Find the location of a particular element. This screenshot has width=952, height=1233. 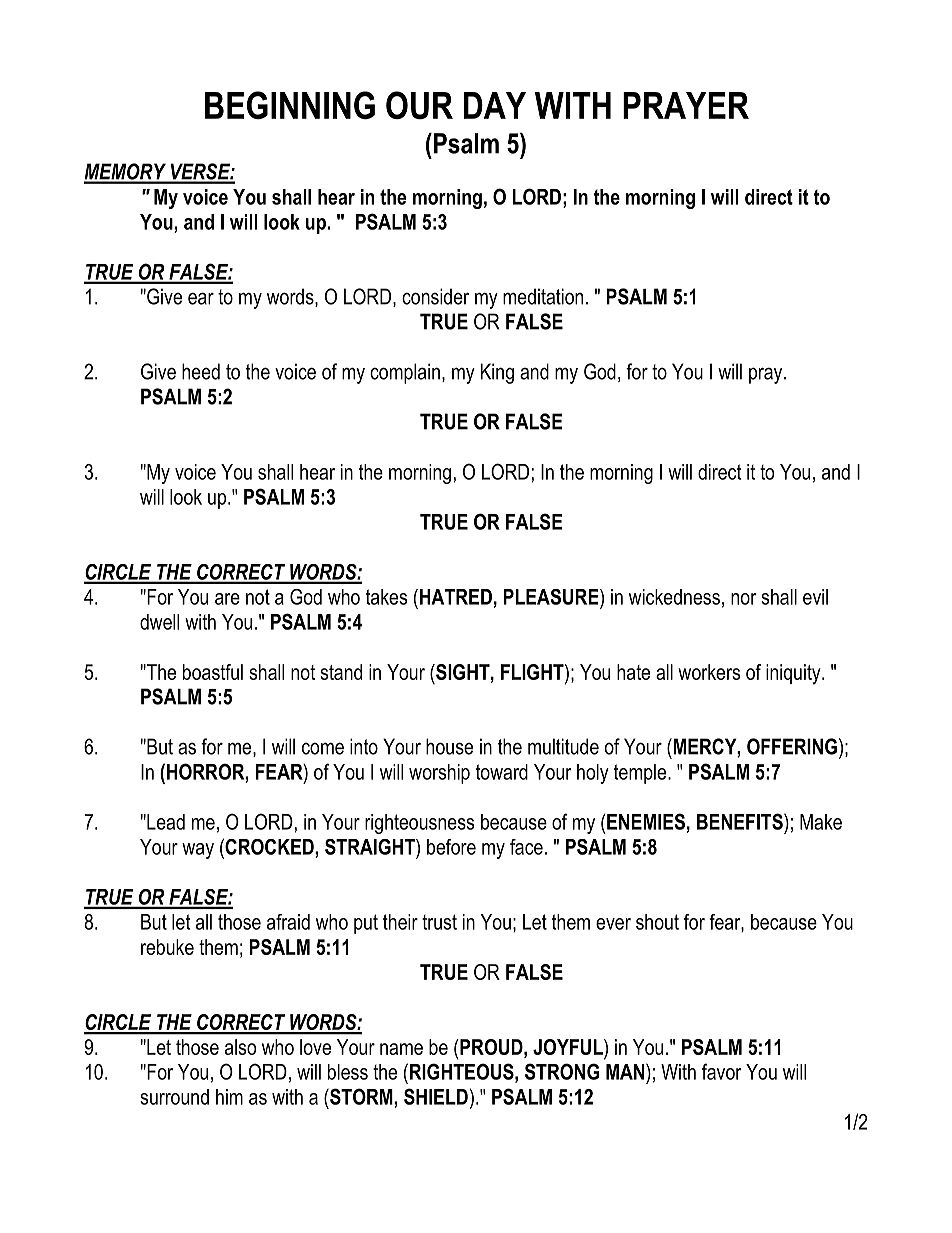

nor is located at coordinates (743, 599).
